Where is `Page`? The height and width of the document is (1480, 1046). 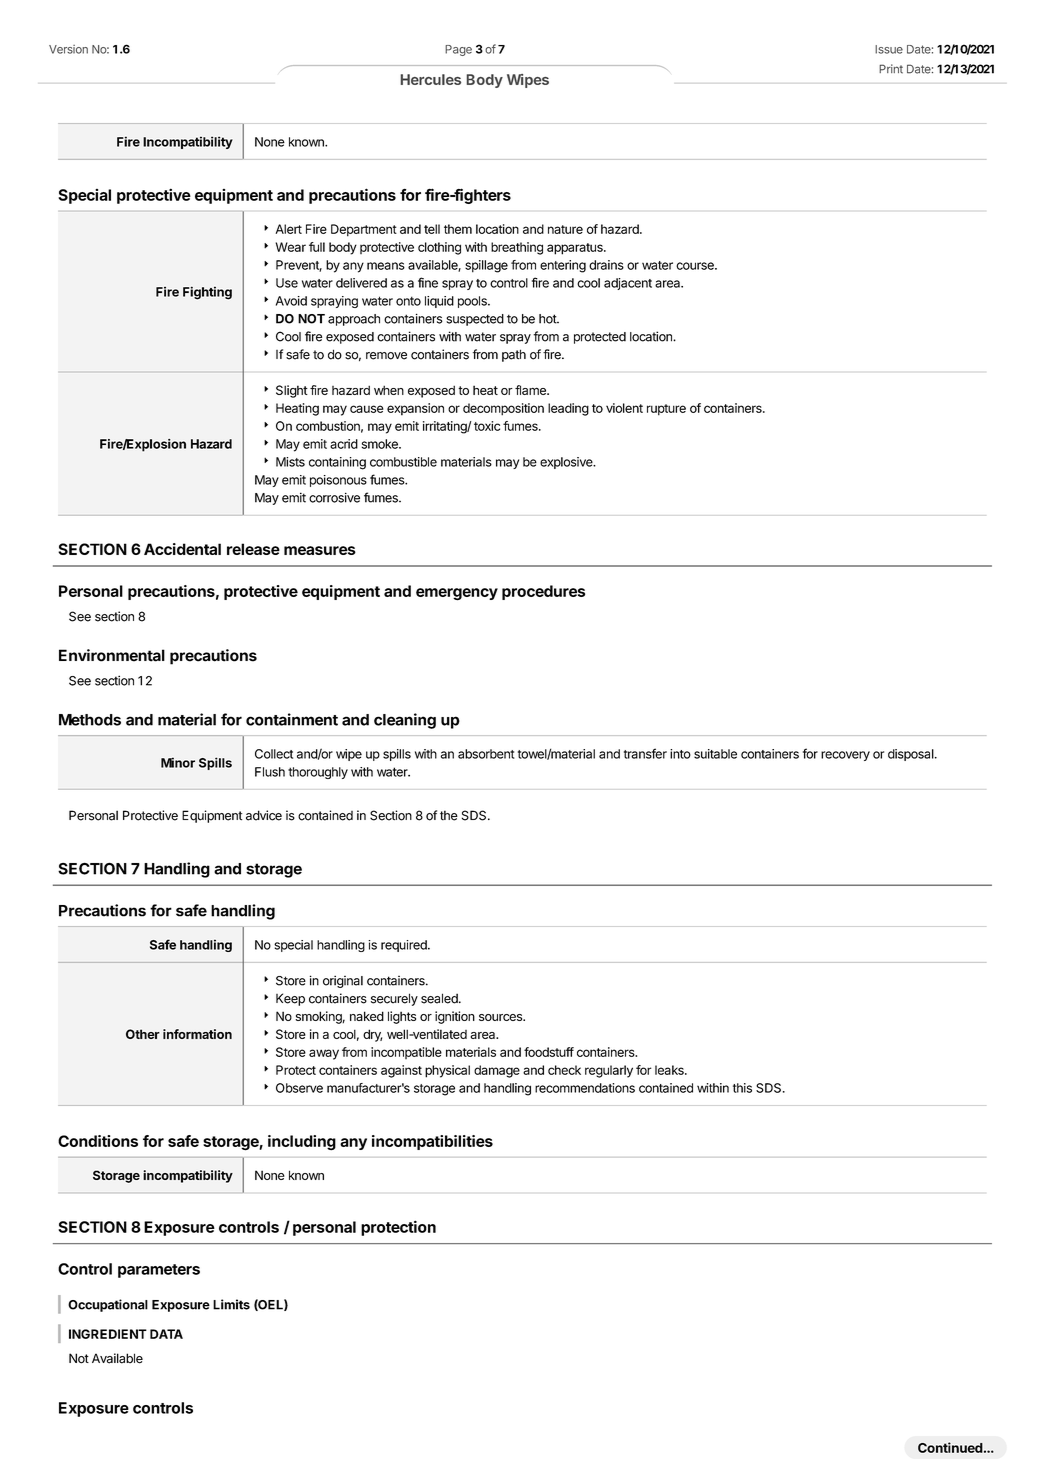
Page is located at coordinates (458, 50).
